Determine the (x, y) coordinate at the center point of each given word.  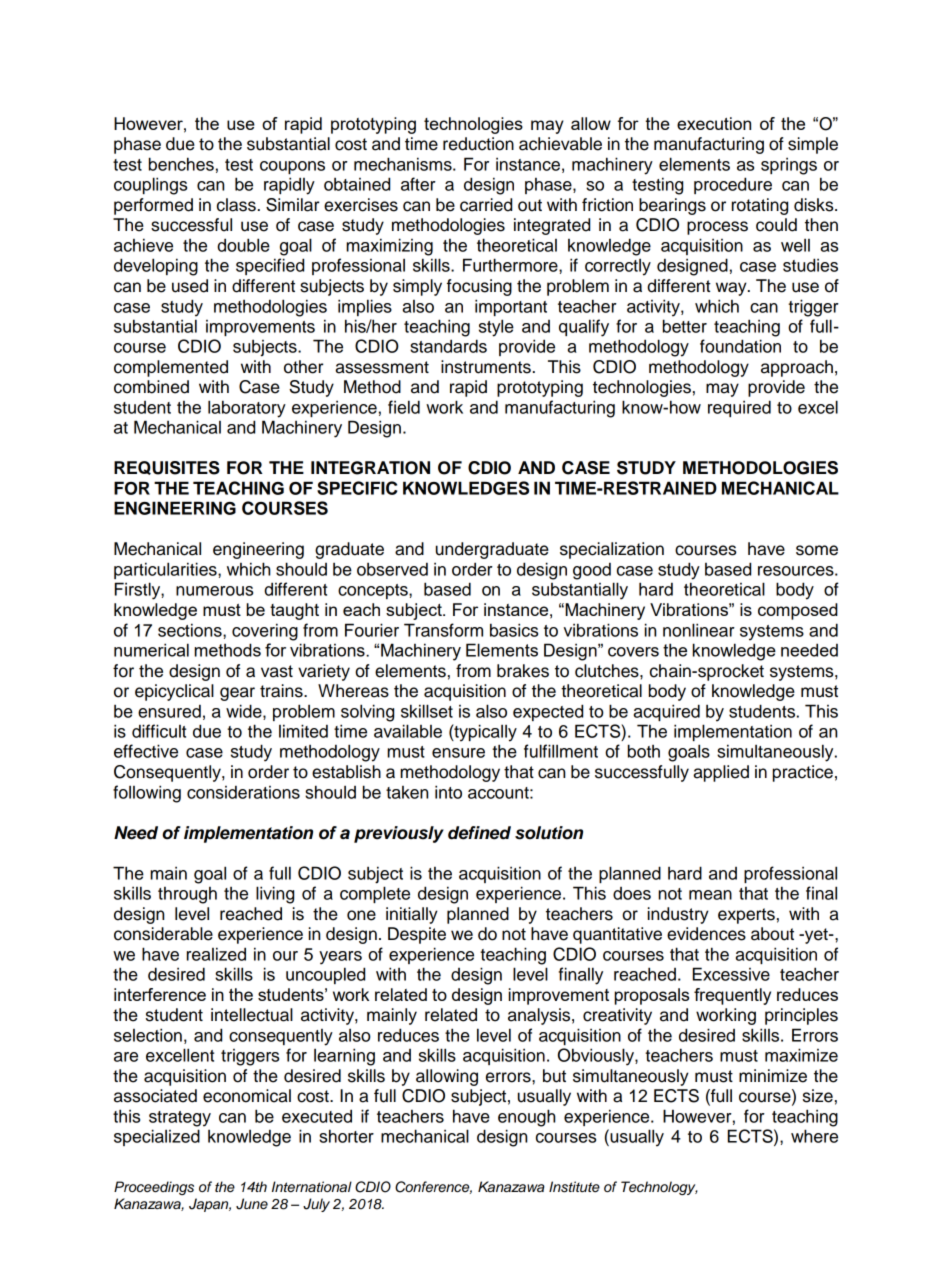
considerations (243, 792)
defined (479, 833)
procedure (733, 185)
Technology (659, 1188)
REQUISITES (167, 468)
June (252, 1204)
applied (721, 773)
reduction (478, 144)
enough (526, 1118)
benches (181, 164)
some (817, 550)
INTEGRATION (370, 468)
